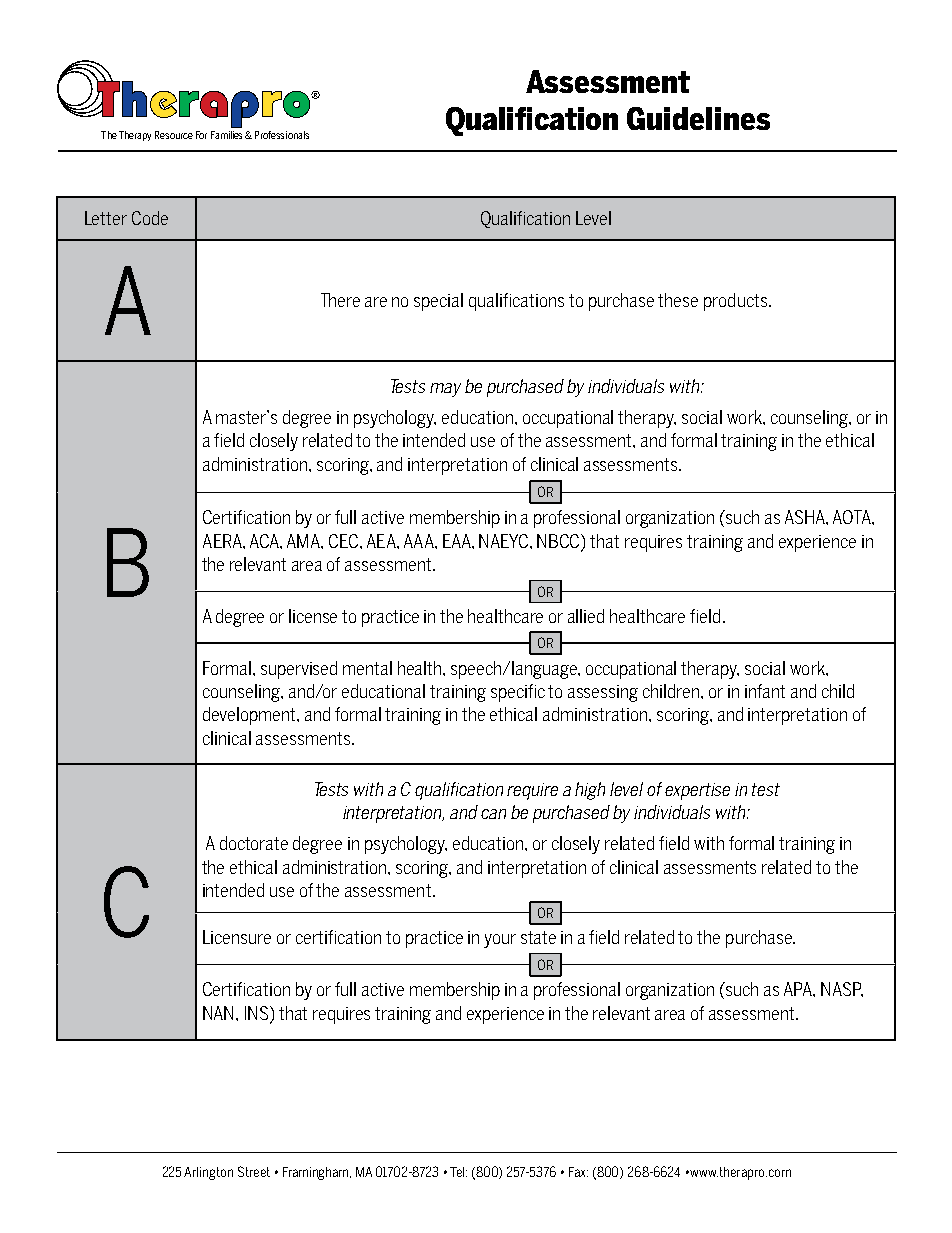 The width and height of the document is (952, 1233). Describe the element at coordinates (438, 302) in the document. I see `special` at that location.
